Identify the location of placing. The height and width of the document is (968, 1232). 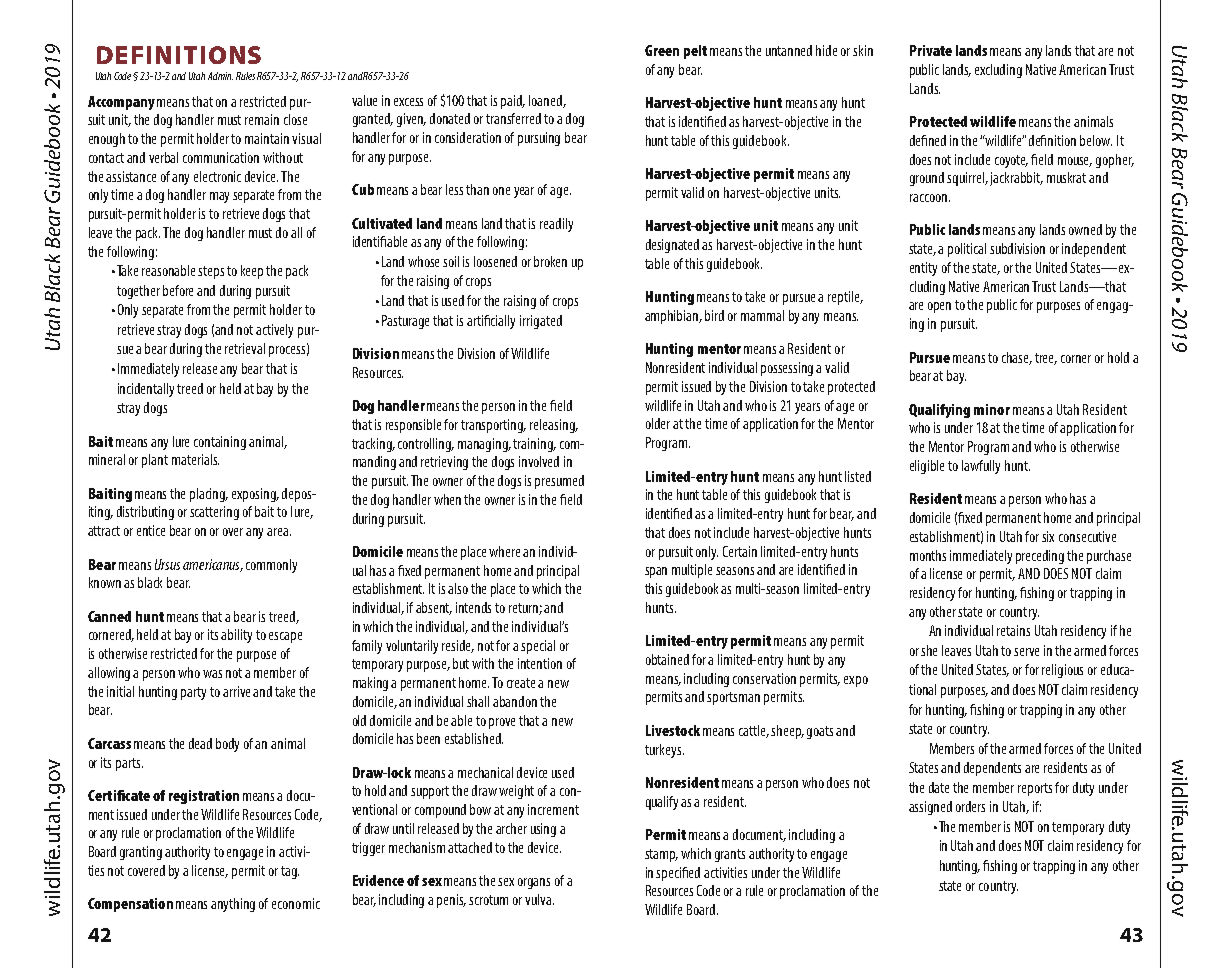
(209, 495).
